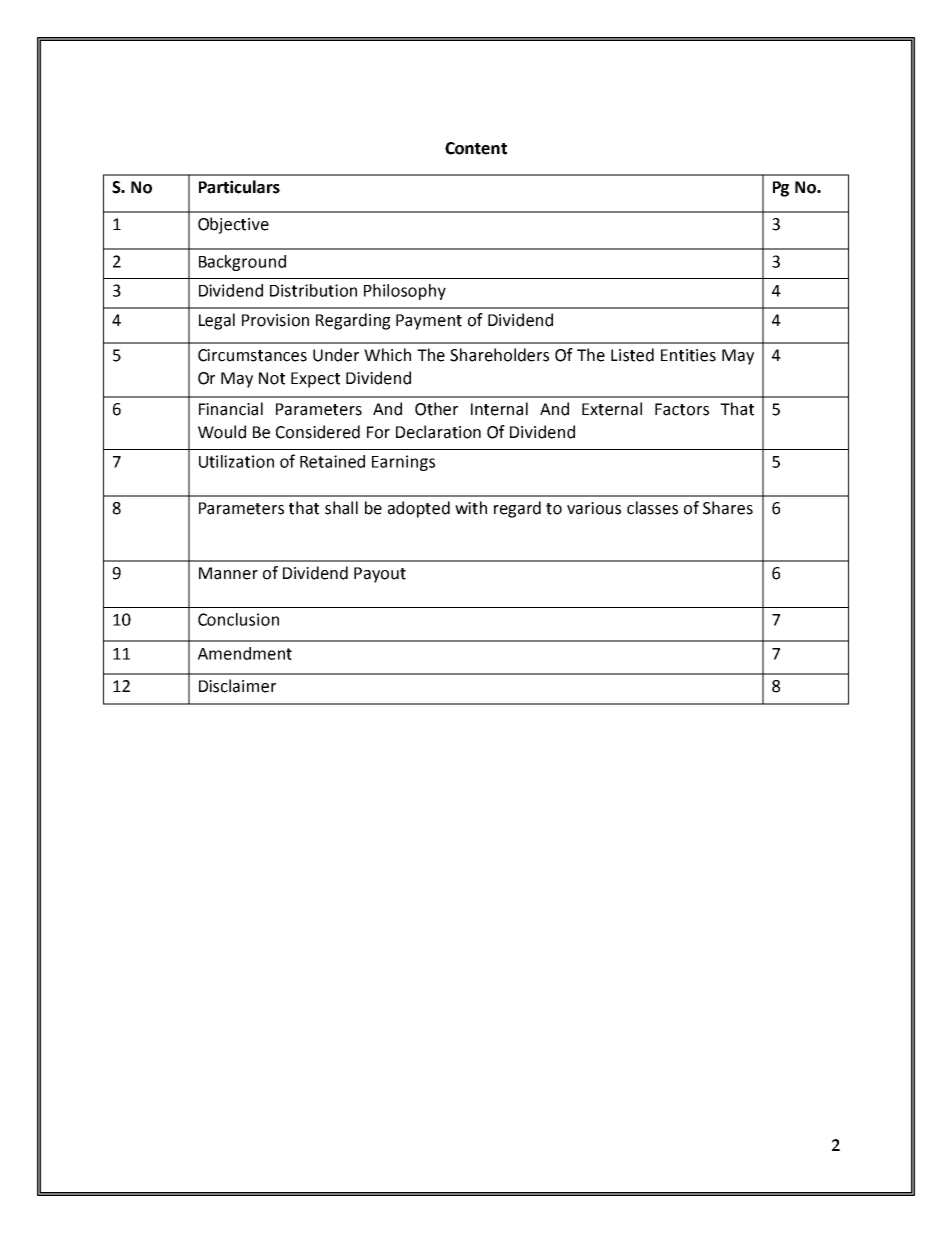 The height and width of the page is (1233, 952). What do you see at coordinates (275, 320) in the page?
I see `Provision` at bounding box center [275, 320].
